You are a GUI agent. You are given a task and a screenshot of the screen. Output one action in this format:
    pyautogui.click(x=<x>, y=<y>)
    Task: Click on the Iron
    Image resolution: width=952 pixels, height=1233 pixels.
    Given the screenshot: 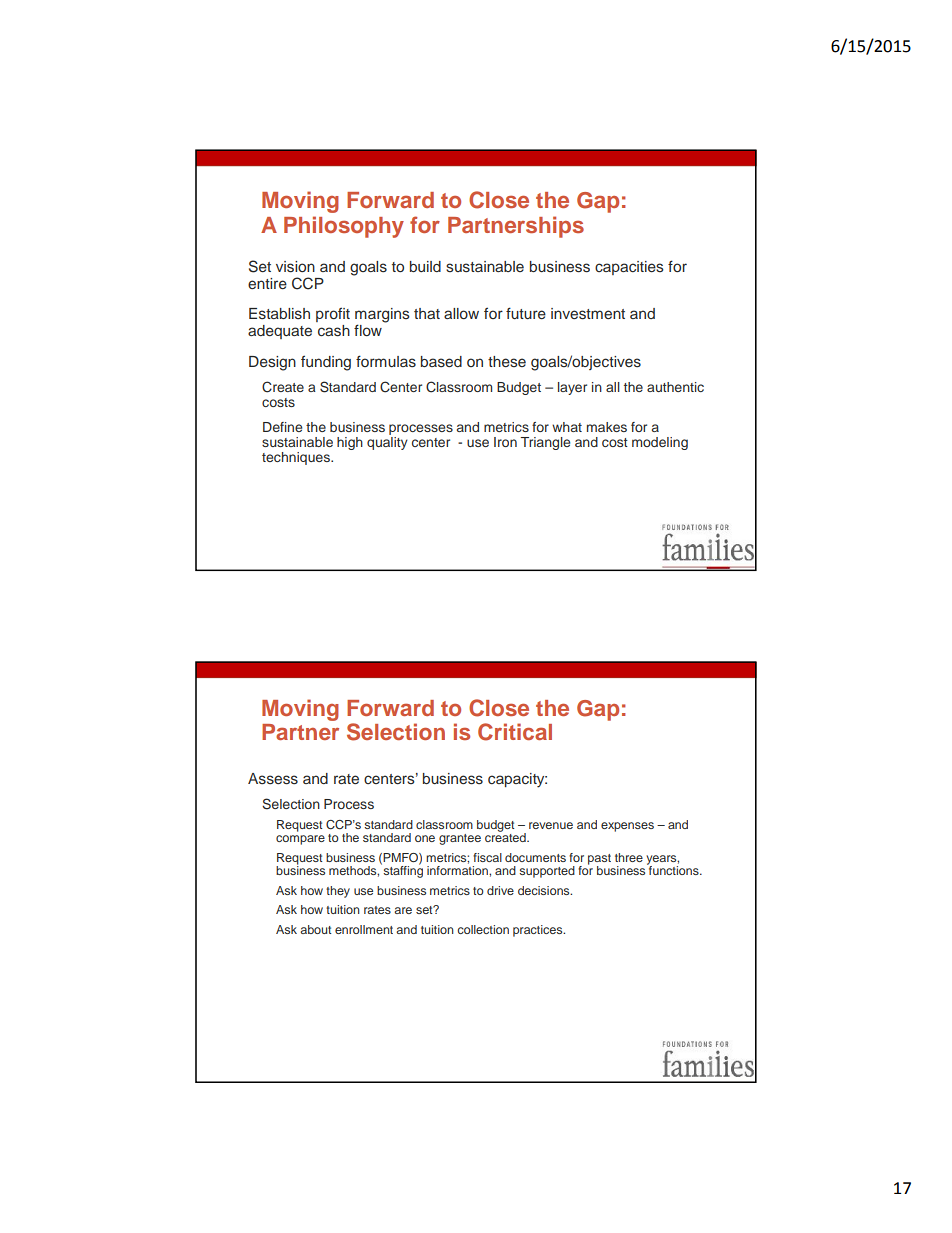 What is the action you would take?
    pyautogui.click(x=505, y=442)
